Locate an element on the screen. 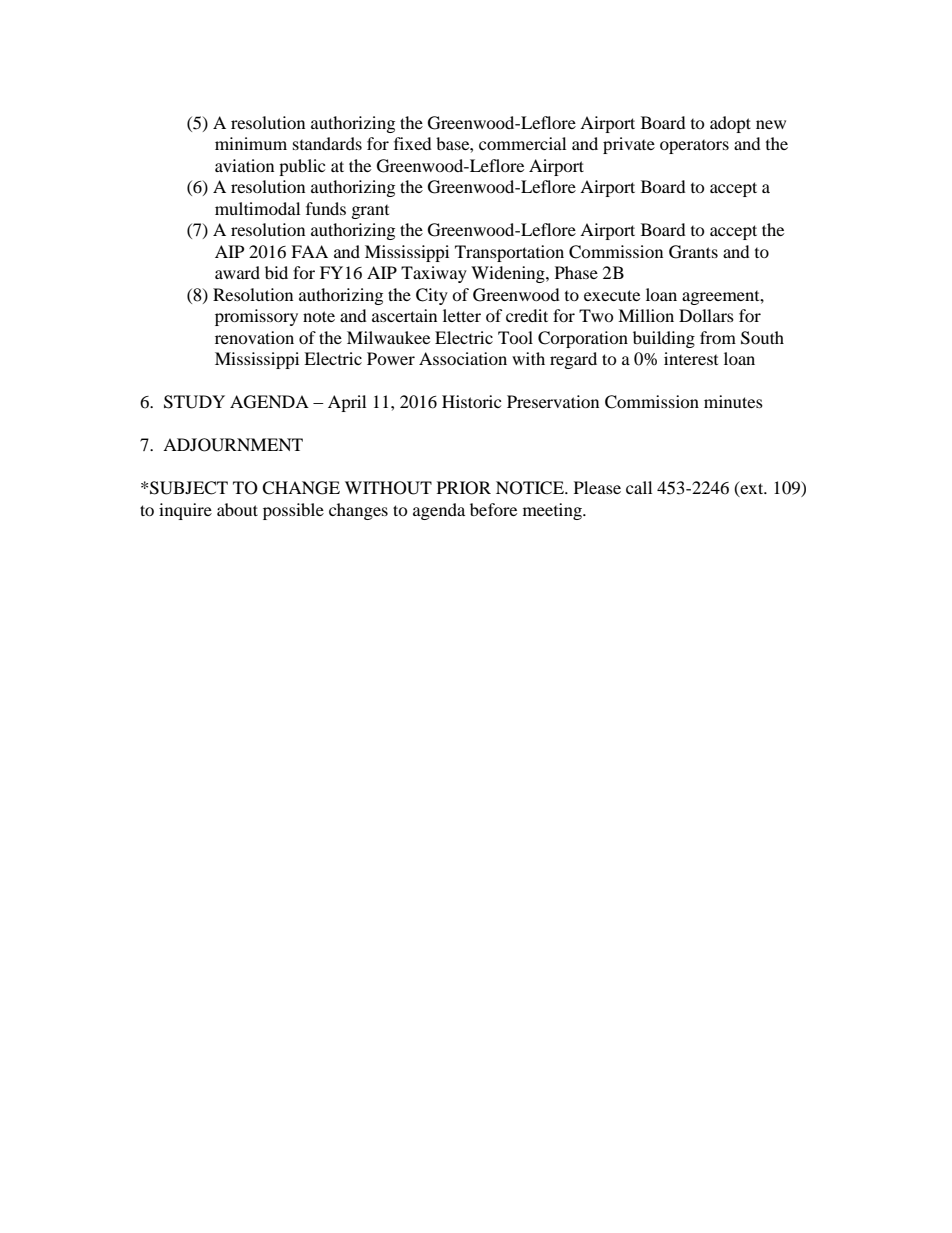 Image resolution: width=952 pixels, height=1233 pixels. before is located at coordinates (493, 509).
